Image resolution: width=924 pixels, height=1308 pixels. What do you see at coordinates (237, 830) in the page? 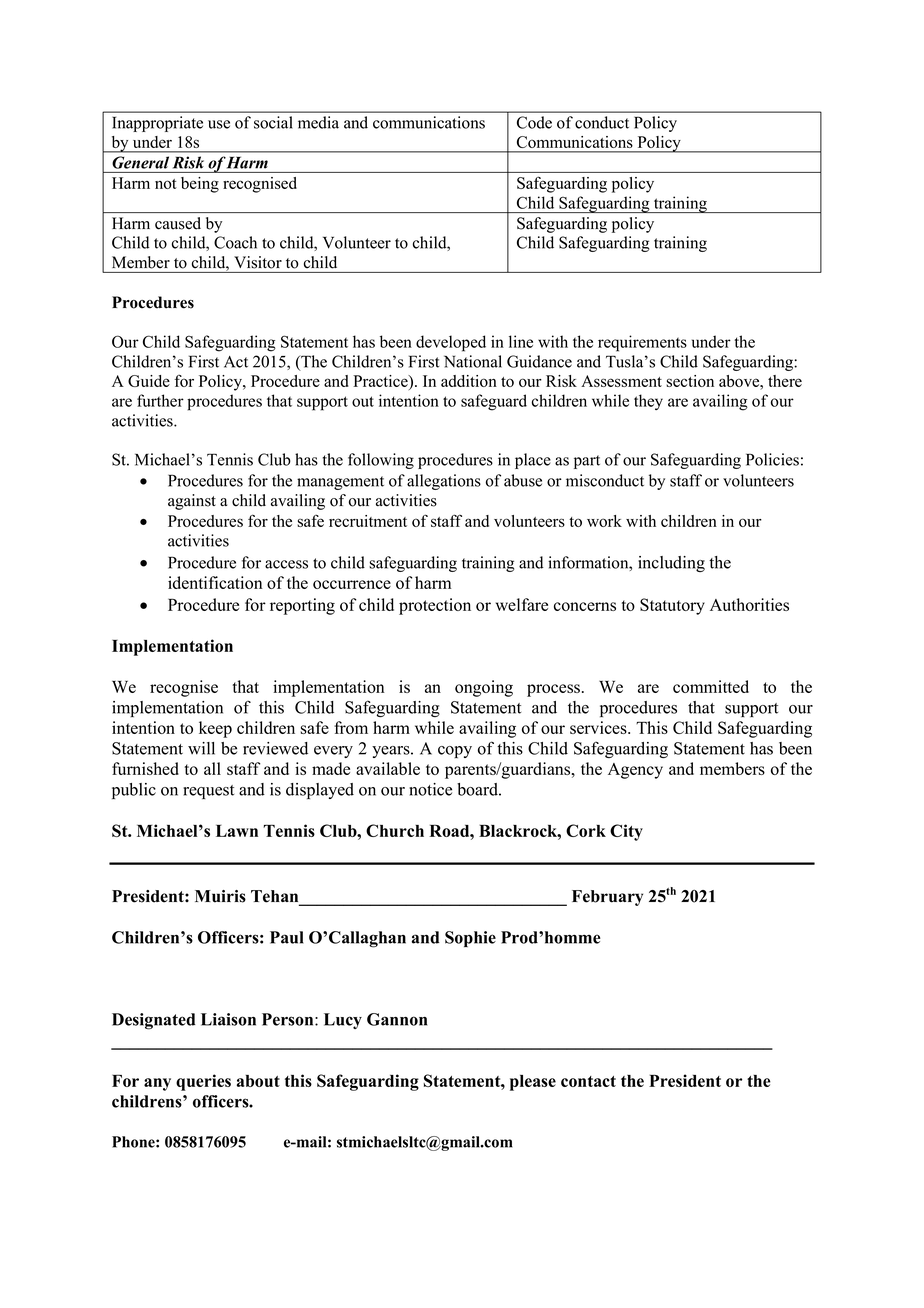
I see `Lawn` at bounding box center [237, 830].
